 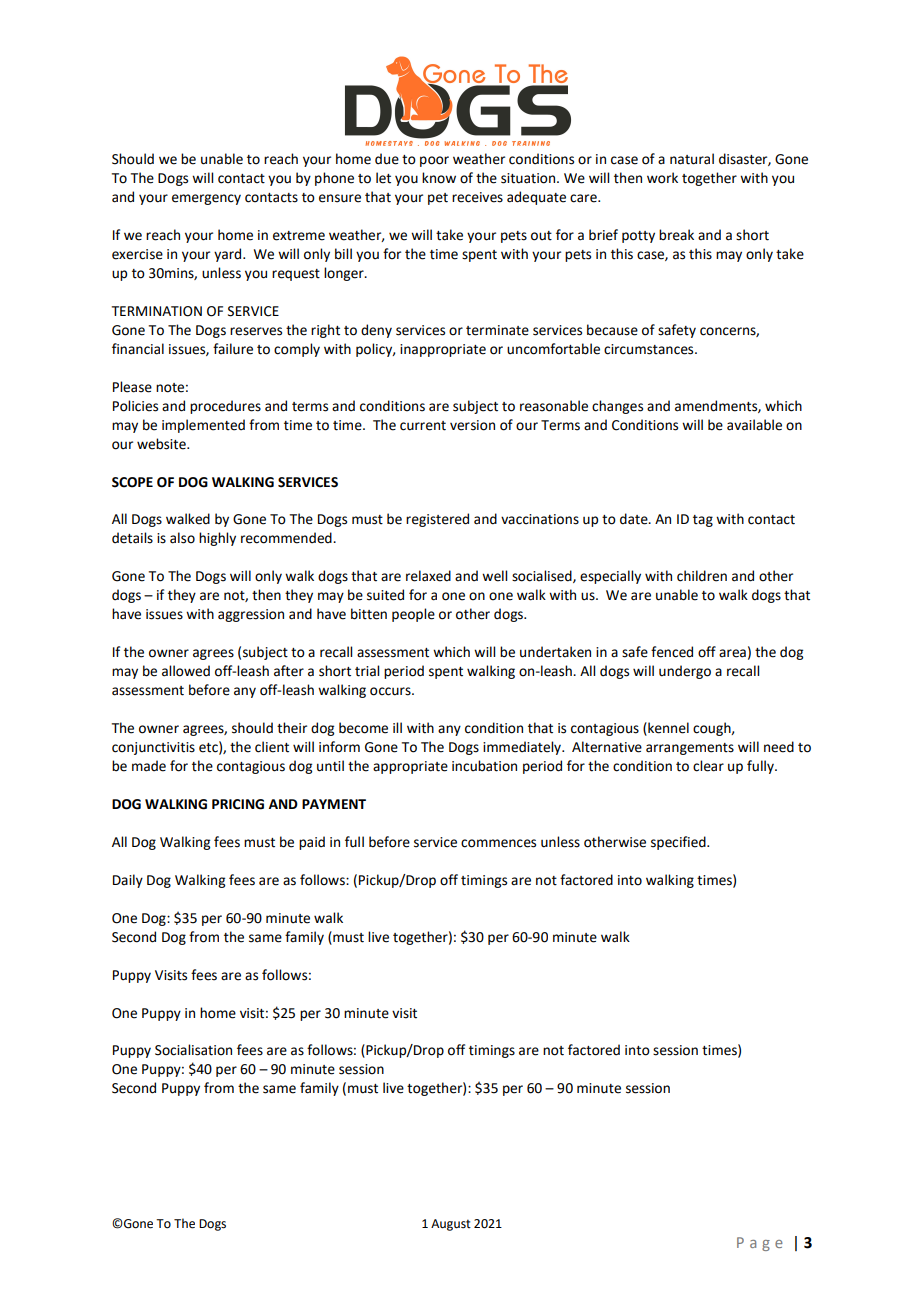 I want to click on registered, so click(x=437, y=520).
